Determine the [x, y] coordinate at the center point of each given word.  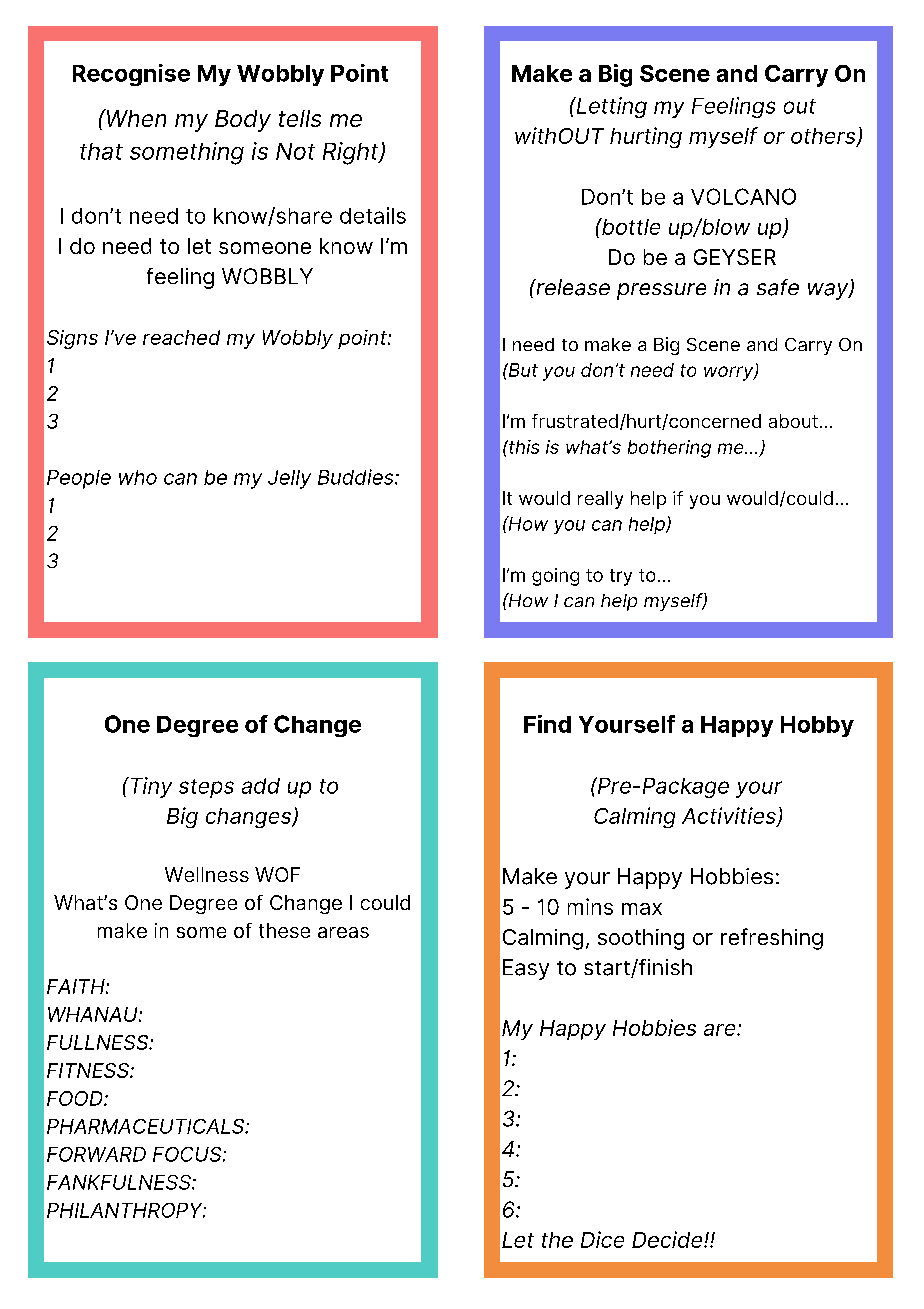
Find [547, 724]
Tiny [150, 787]
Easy [526, 969]
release [572, 287]
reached [181, 337]
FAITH [77, 986]
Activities [730, 816]
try [621, 577]
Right [352, 153]
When [135, 118]
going [555, 577]
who [138, 477]
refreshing [772, 939]
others [824, 137]
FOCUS [188, 1154]
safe [778, 287]
